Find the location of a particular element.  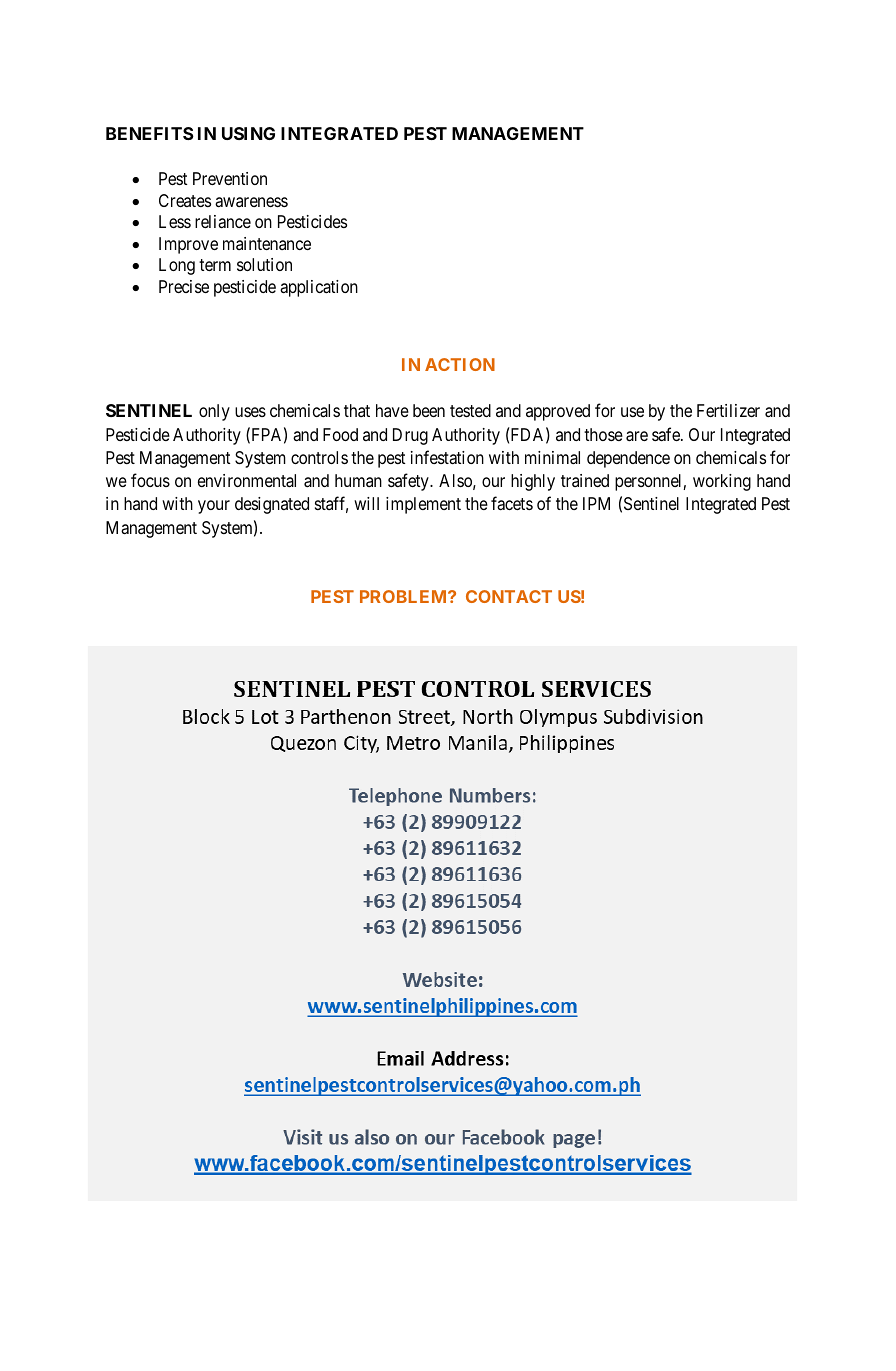

CONTACT is located at coordinates (509, 596).
